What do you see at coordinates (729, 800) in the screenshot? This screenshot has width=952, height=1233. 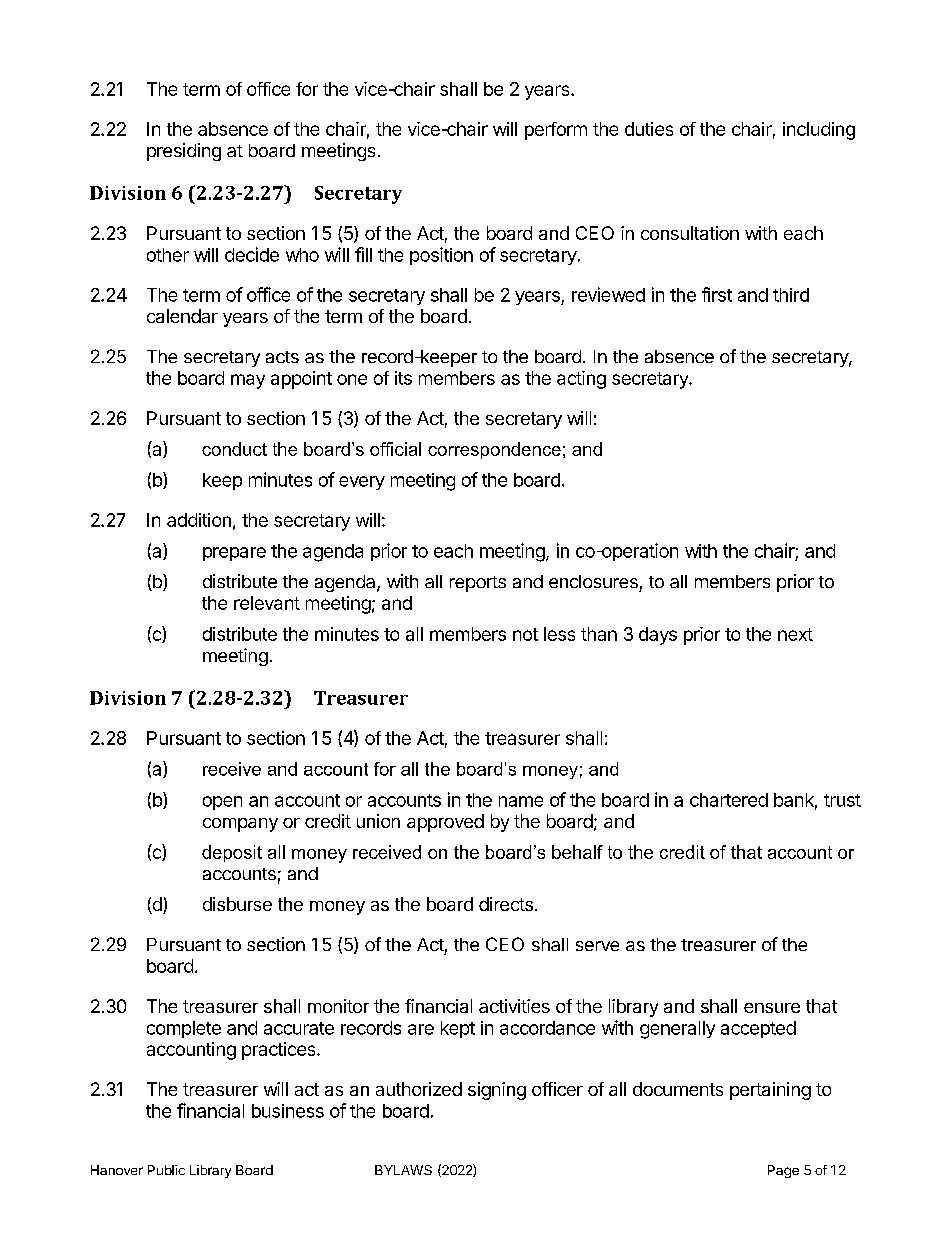 I see `chartered` at bounding box center [729, 800].
